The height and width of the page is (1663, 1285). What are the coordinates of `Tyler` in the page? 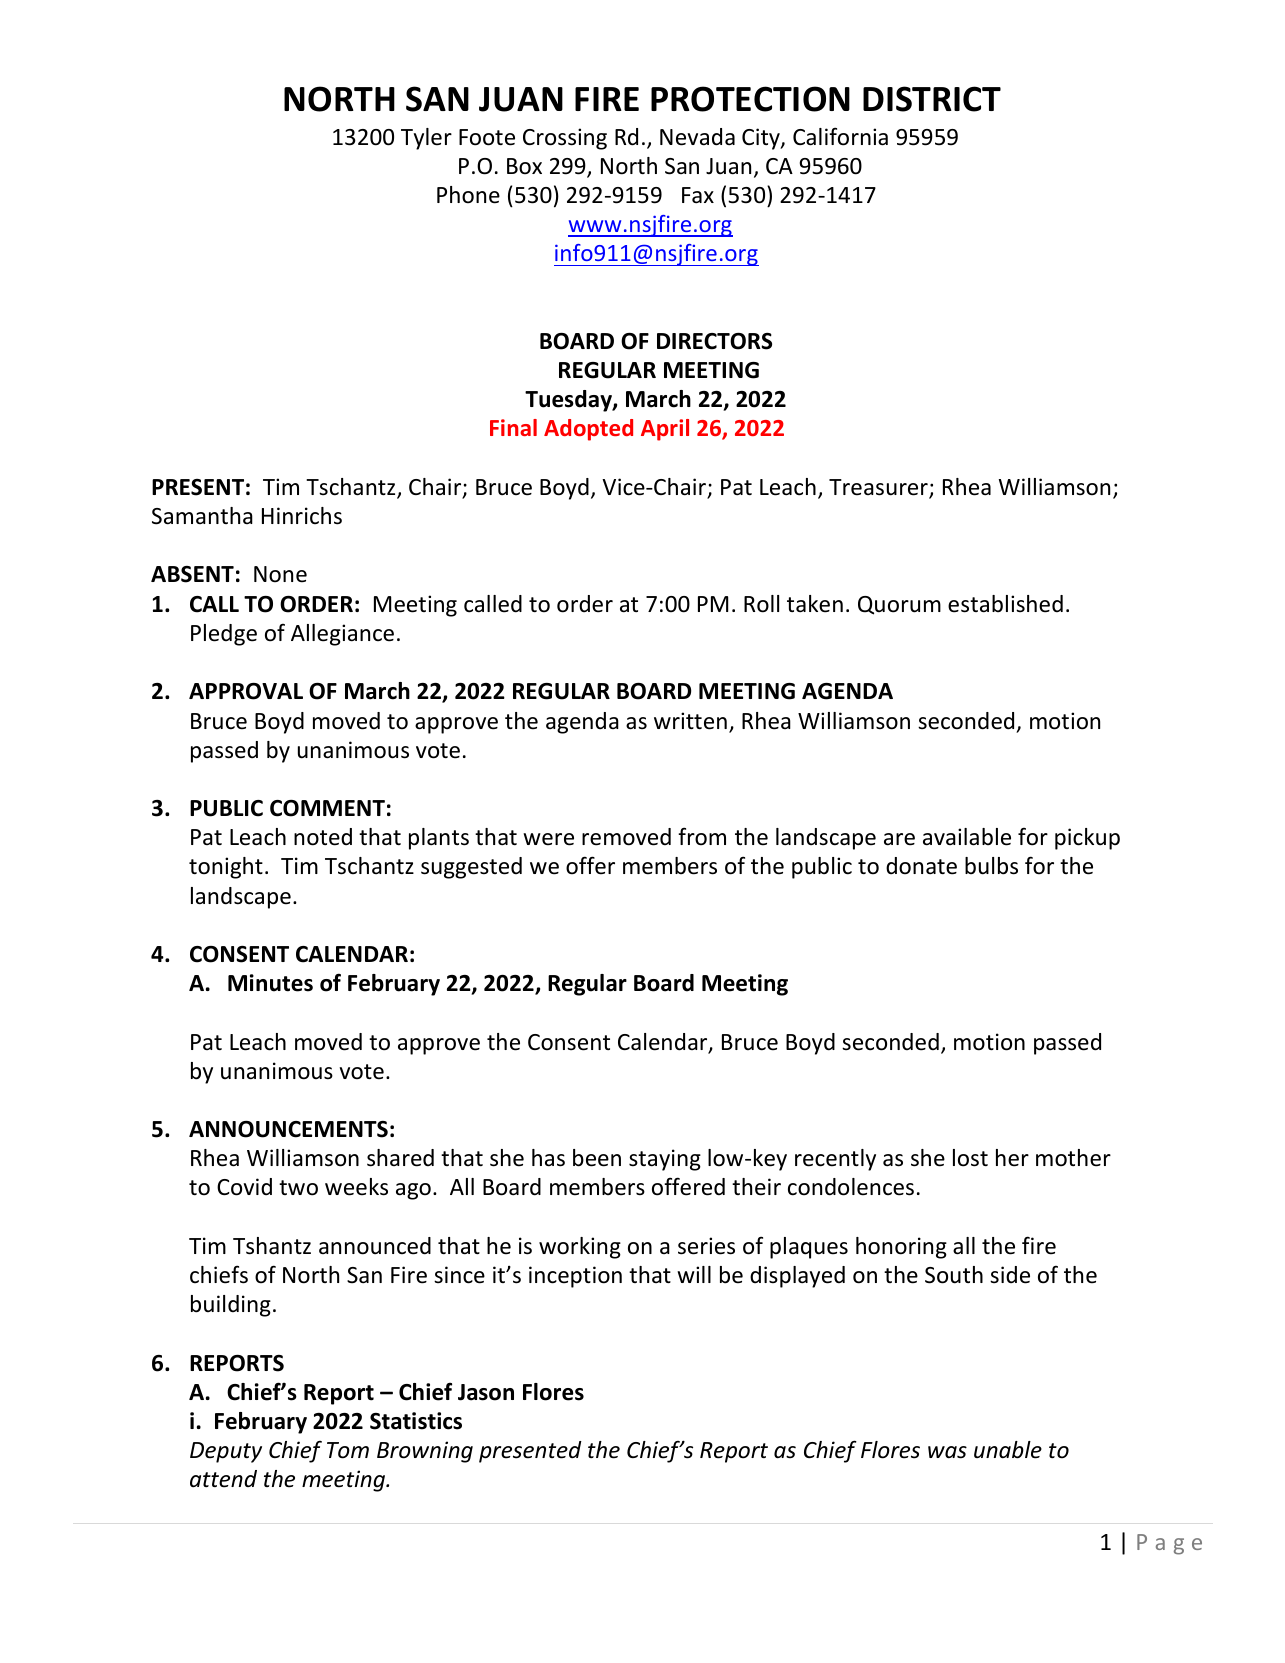 It's located at (426, 139).
